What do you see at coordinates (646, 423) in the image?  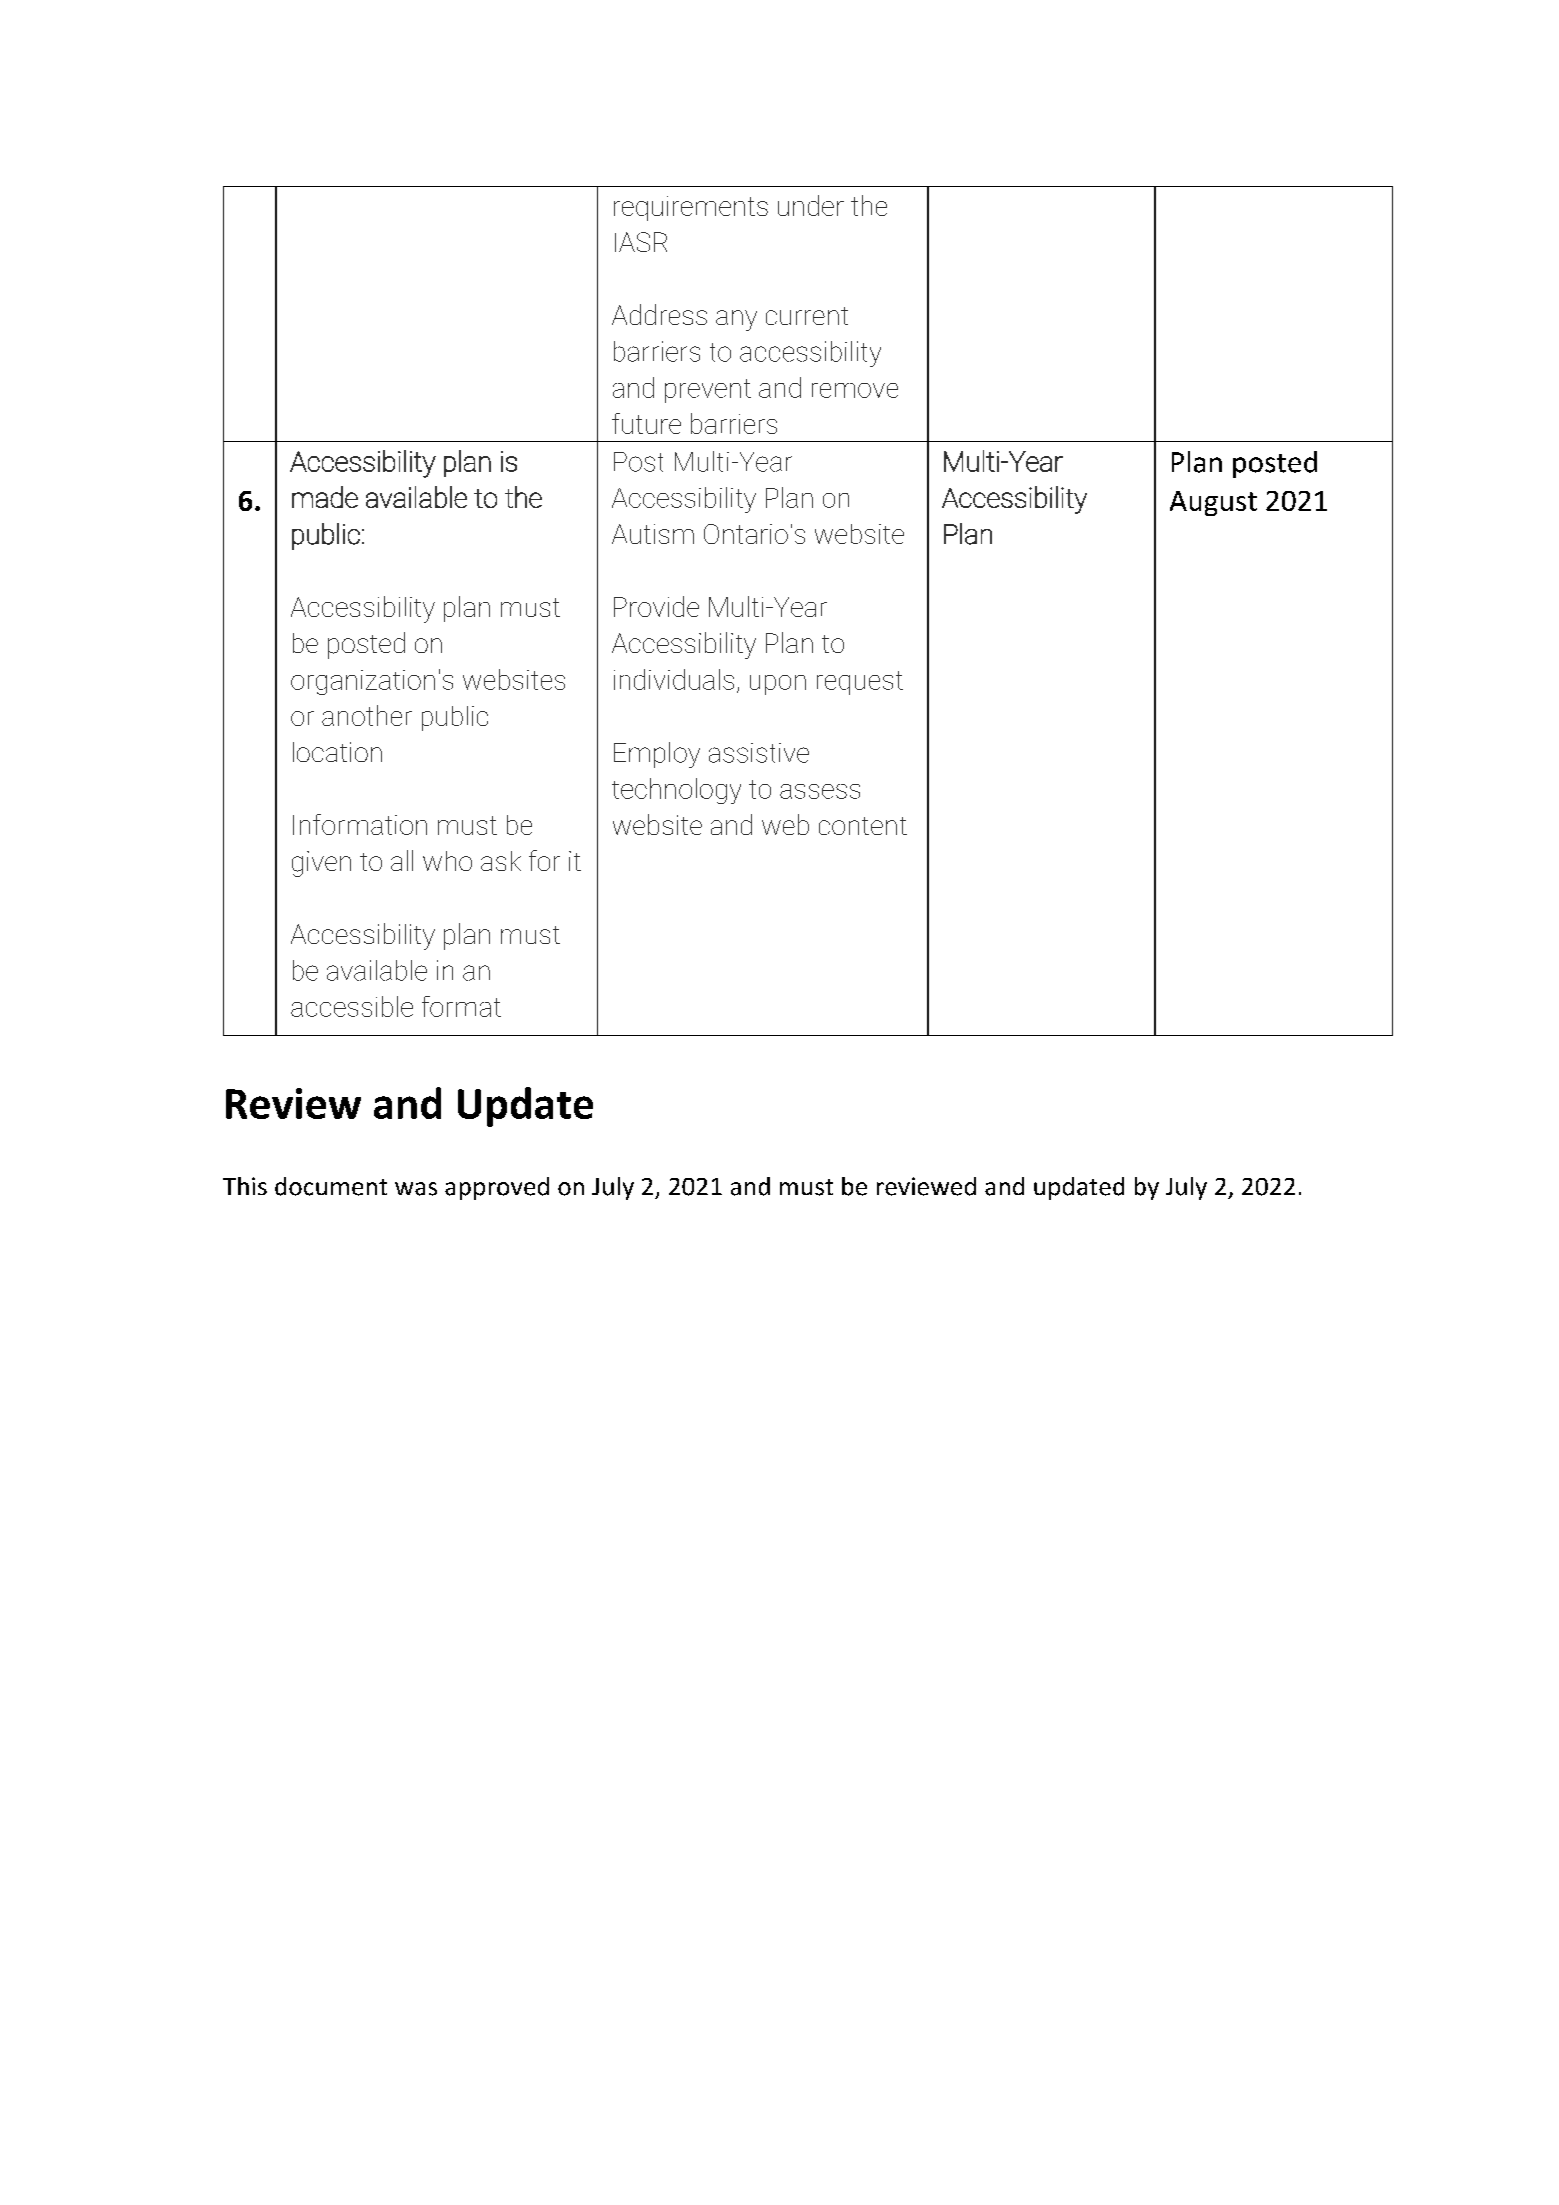 I see `future` at bounding box center [646, 423].
